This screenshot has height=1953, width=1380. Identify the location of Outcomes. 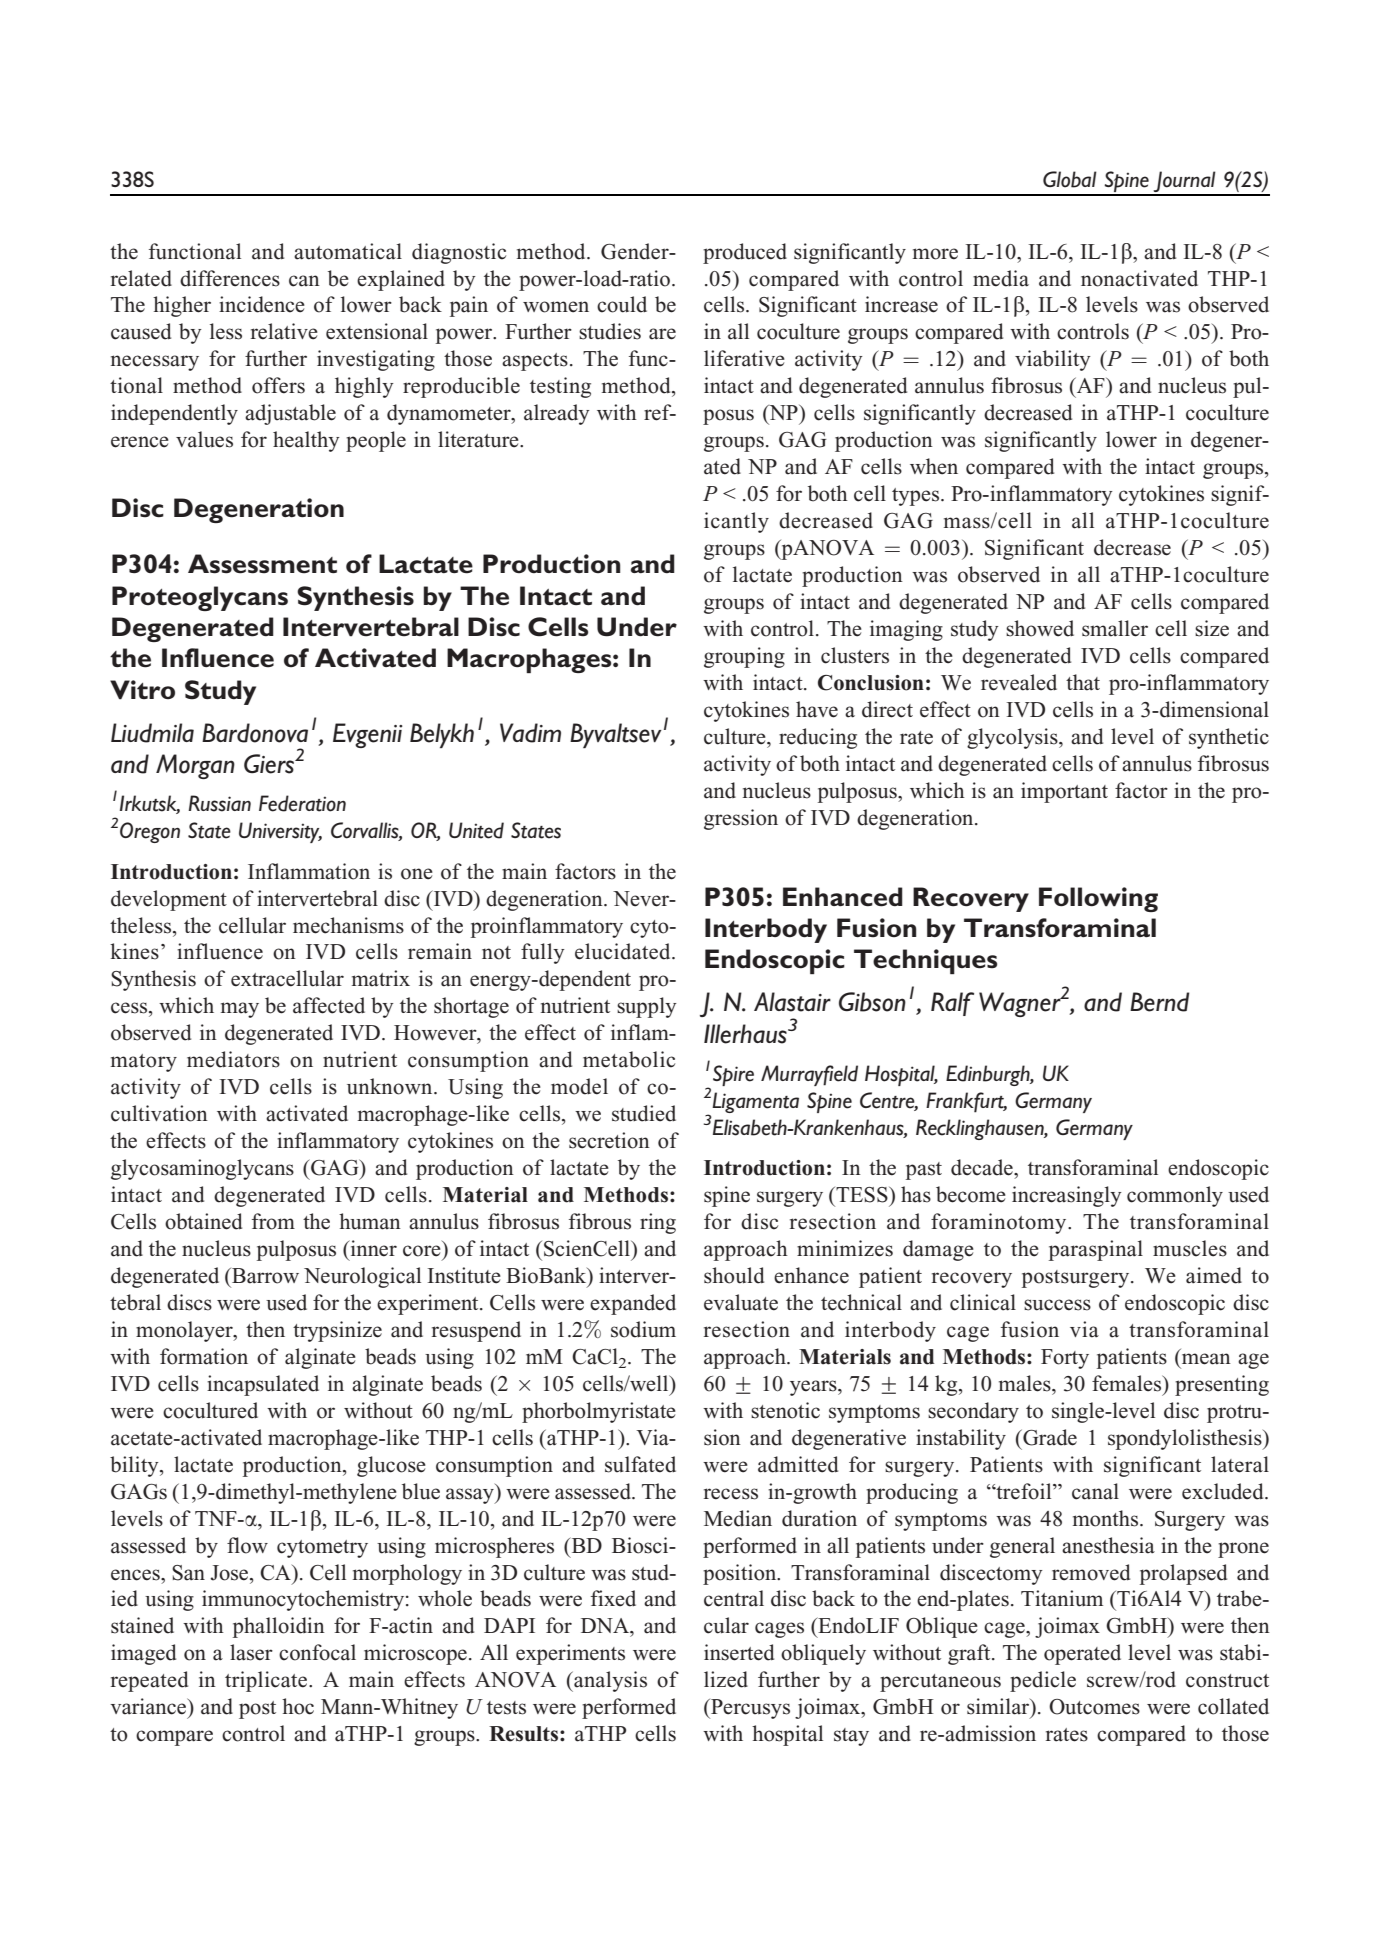
(1094, 1707).
